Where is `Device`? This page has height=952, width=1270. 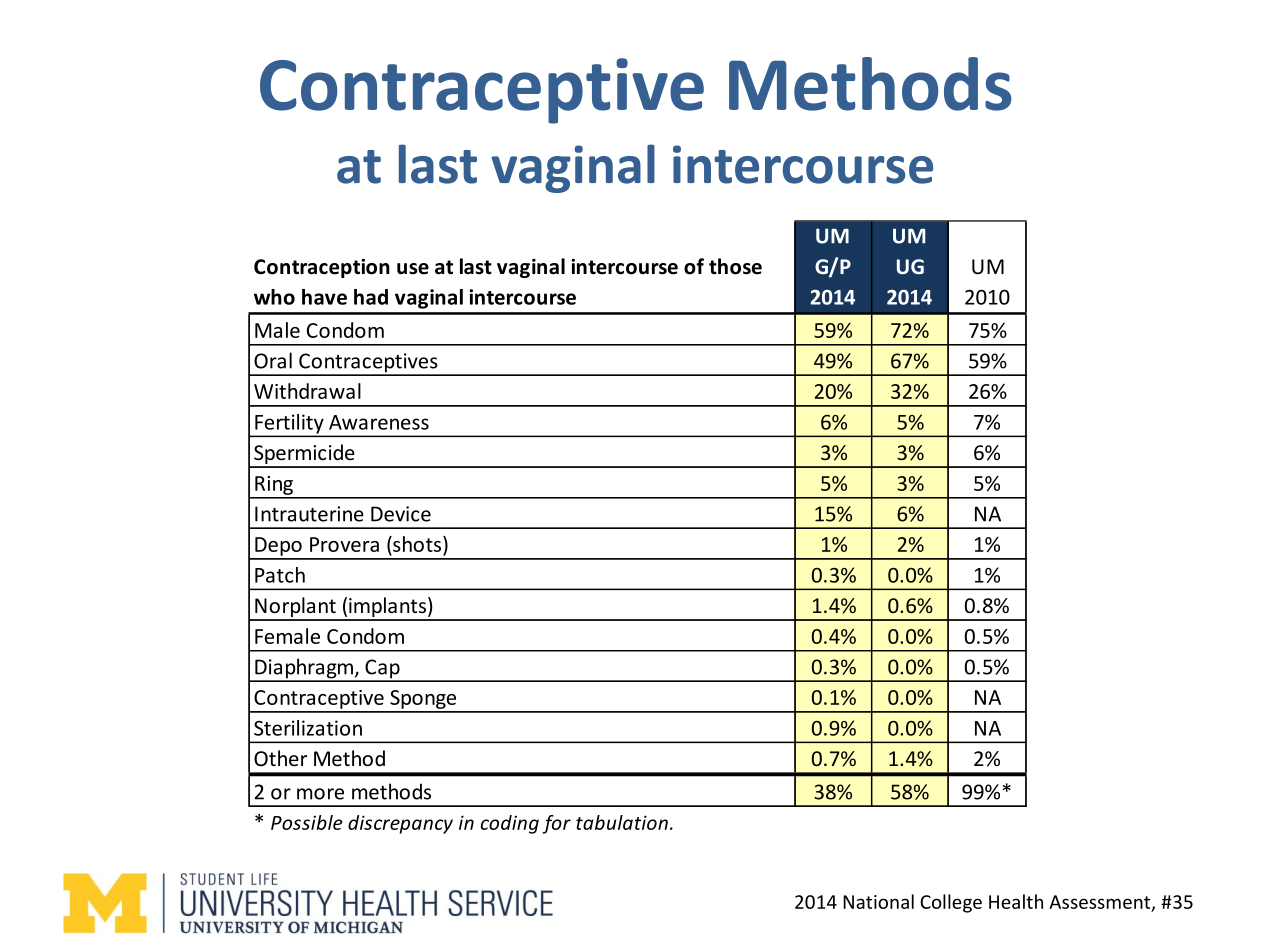 Device is located at coordinates (401, 514).
